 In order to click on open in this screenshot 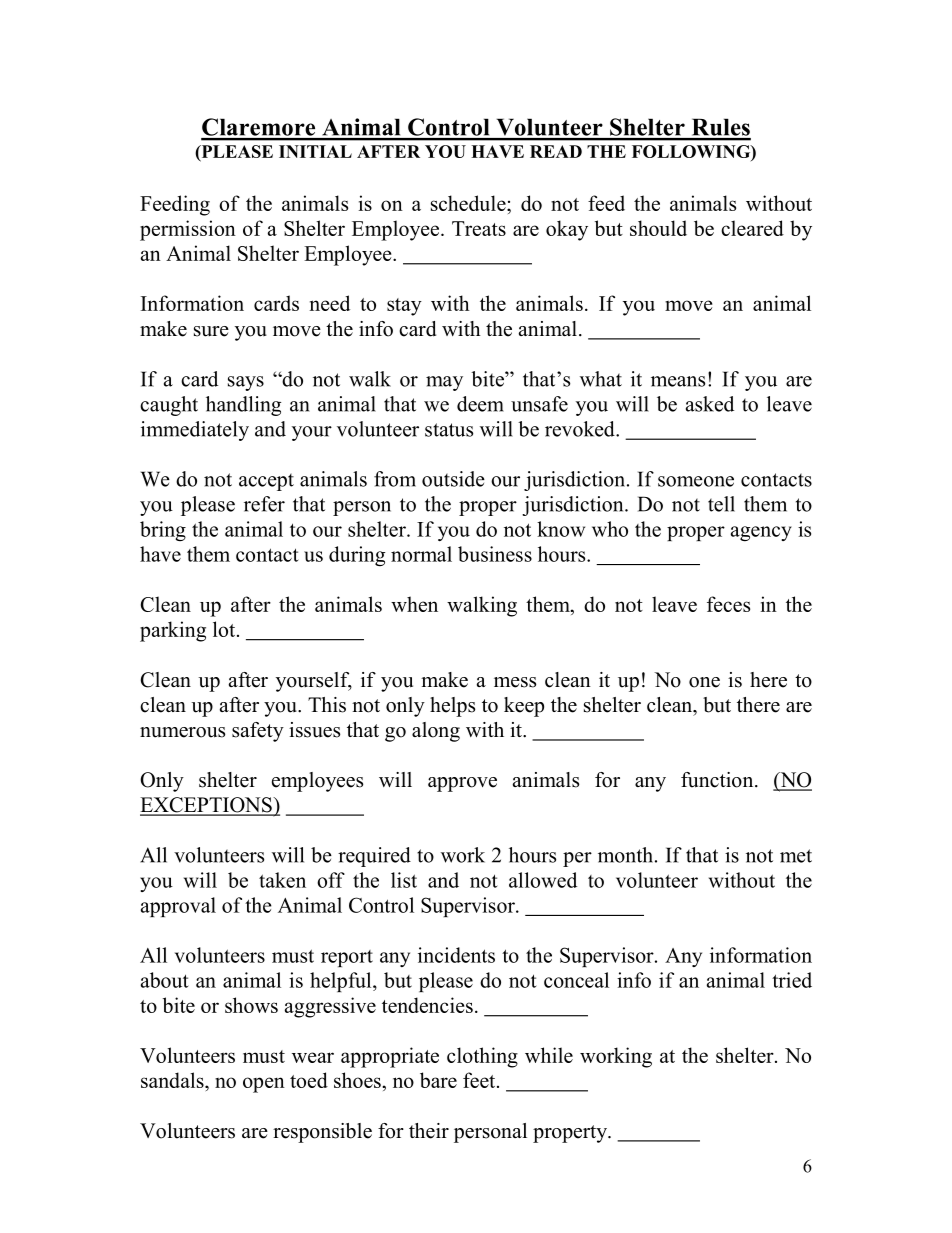, I will do `click(264, 1085)`.
